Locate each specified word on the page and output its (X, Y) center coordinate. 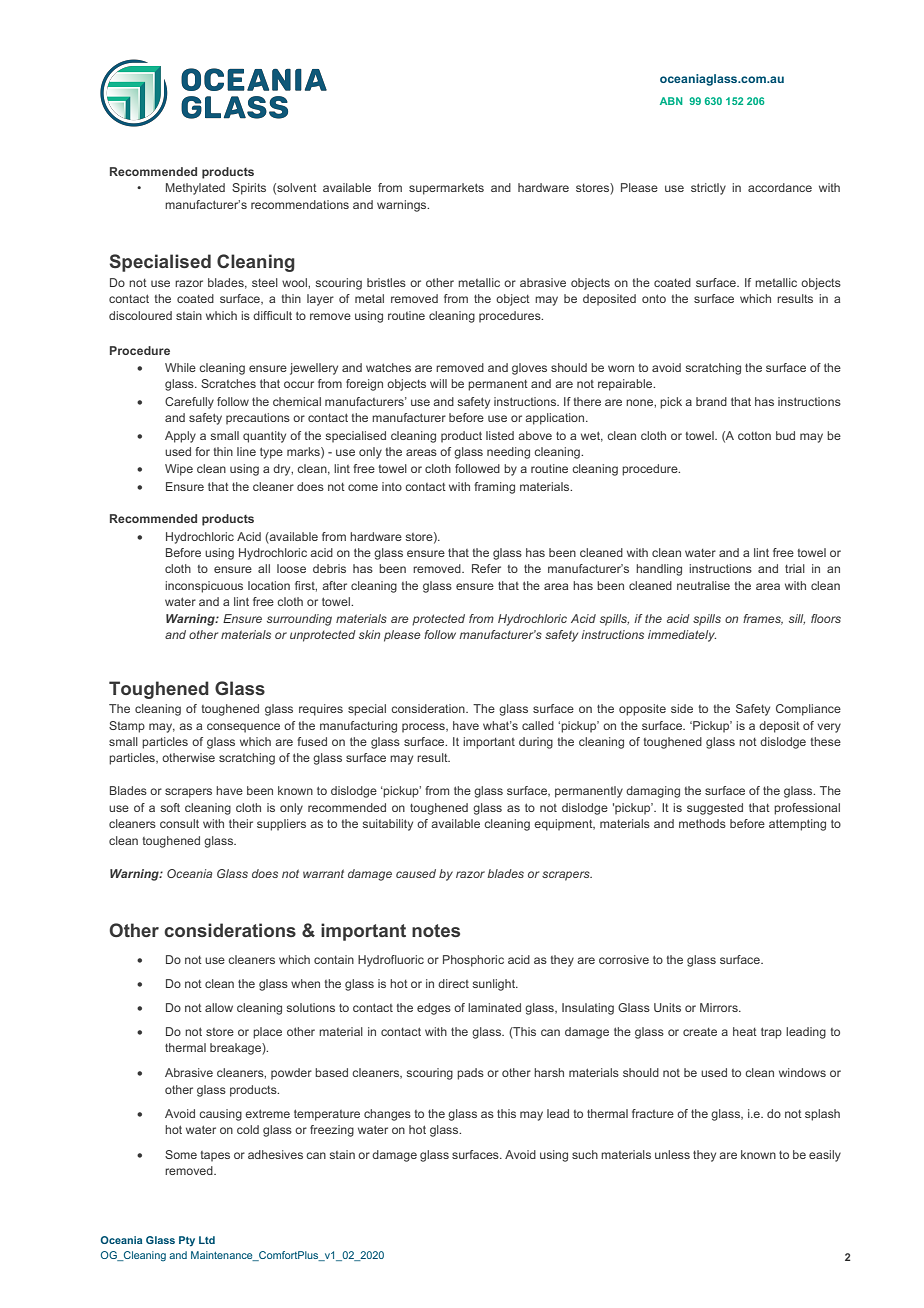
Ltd (207, 1240)
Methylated (195, 189)
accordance (780, 187)
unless (672, 1154)
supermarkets (446, 189)
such (585, 1154)
